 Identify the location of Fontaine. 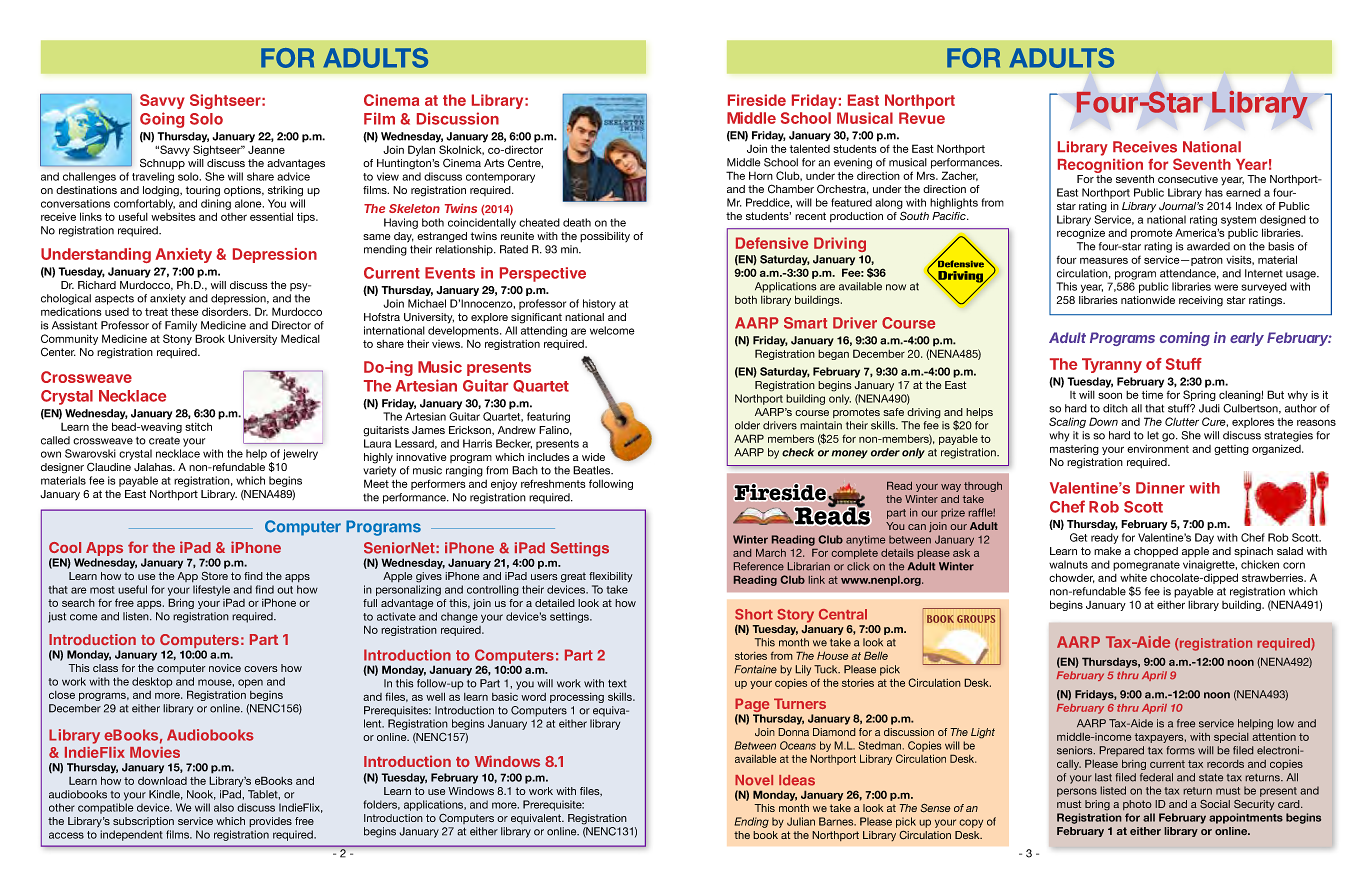
(755, 669).
